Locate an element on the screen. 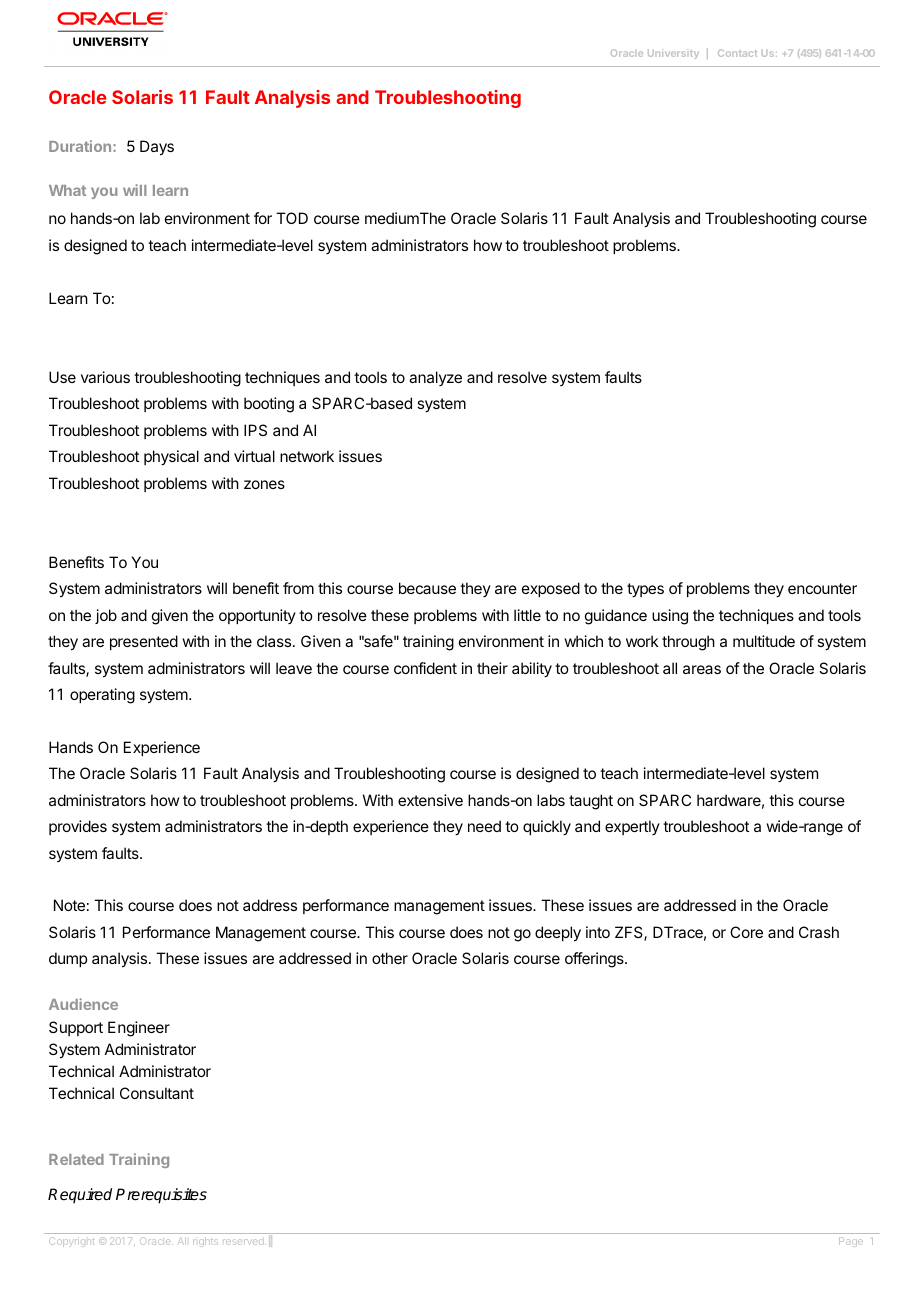 The height and width of the screenshot is (1308, 924). University is located at coordinates (673, 54).
